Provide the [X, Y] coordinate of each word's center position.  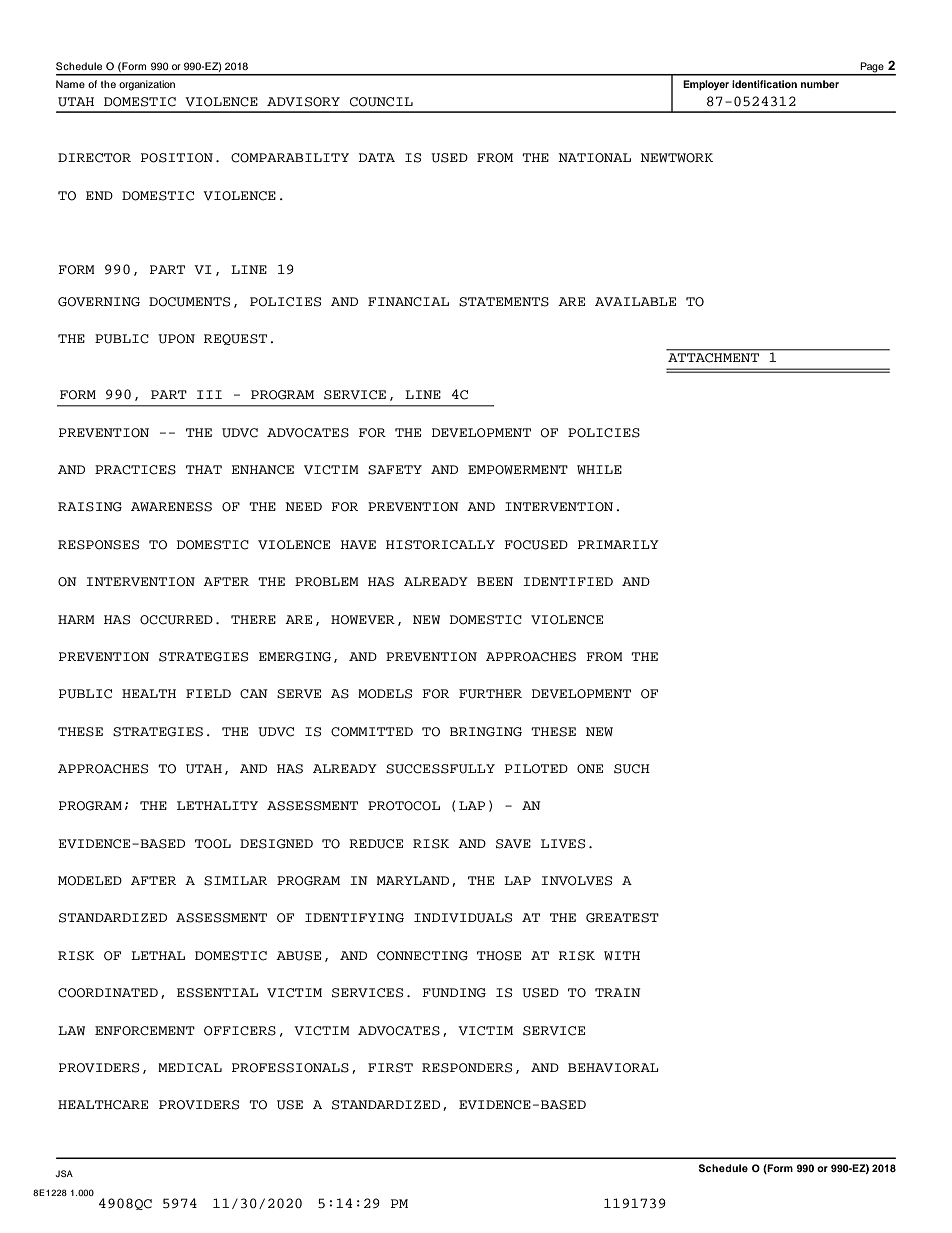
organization [147, 85]
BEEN [495, 581]
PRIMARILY [618, 544]
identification [764, 84]
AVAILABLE [635, 301]
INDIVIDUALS [463, 918]
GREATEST [622, 918]
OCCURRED [176, 620]
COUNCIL [381, 102]
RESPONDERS [467, 1068]
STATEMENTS [504, 302]
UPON [176, 339]
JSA [64, 1173]
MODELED [90, 881]
